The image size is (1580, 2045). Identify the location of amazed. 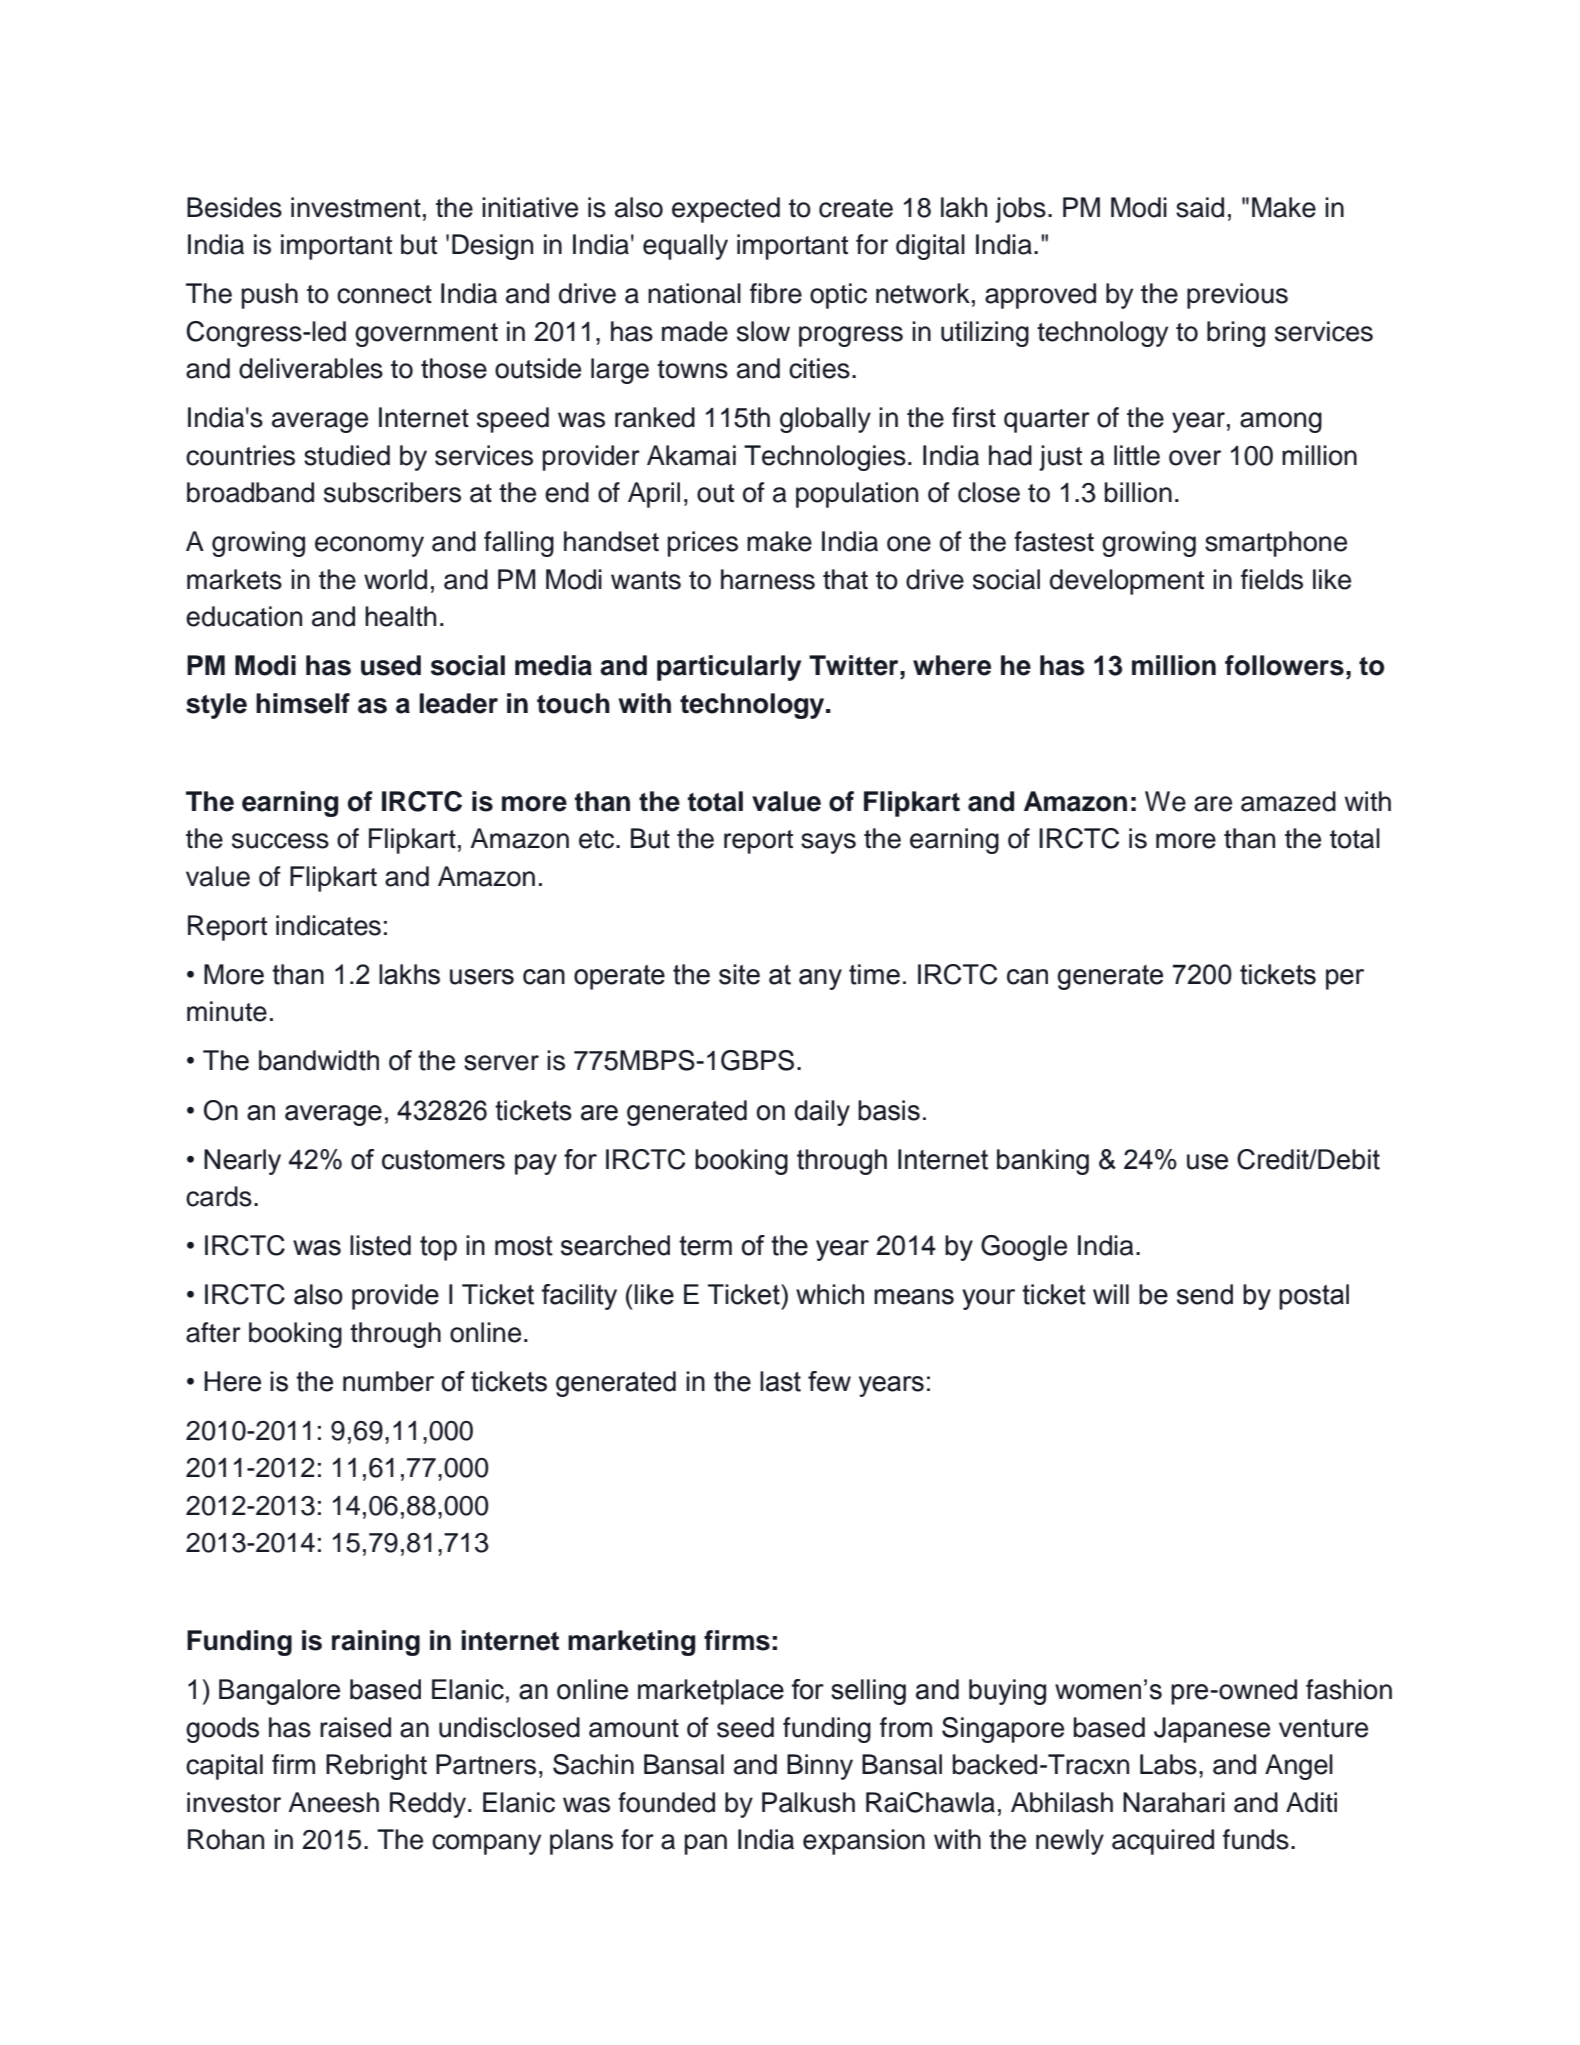
(1288, 801).
